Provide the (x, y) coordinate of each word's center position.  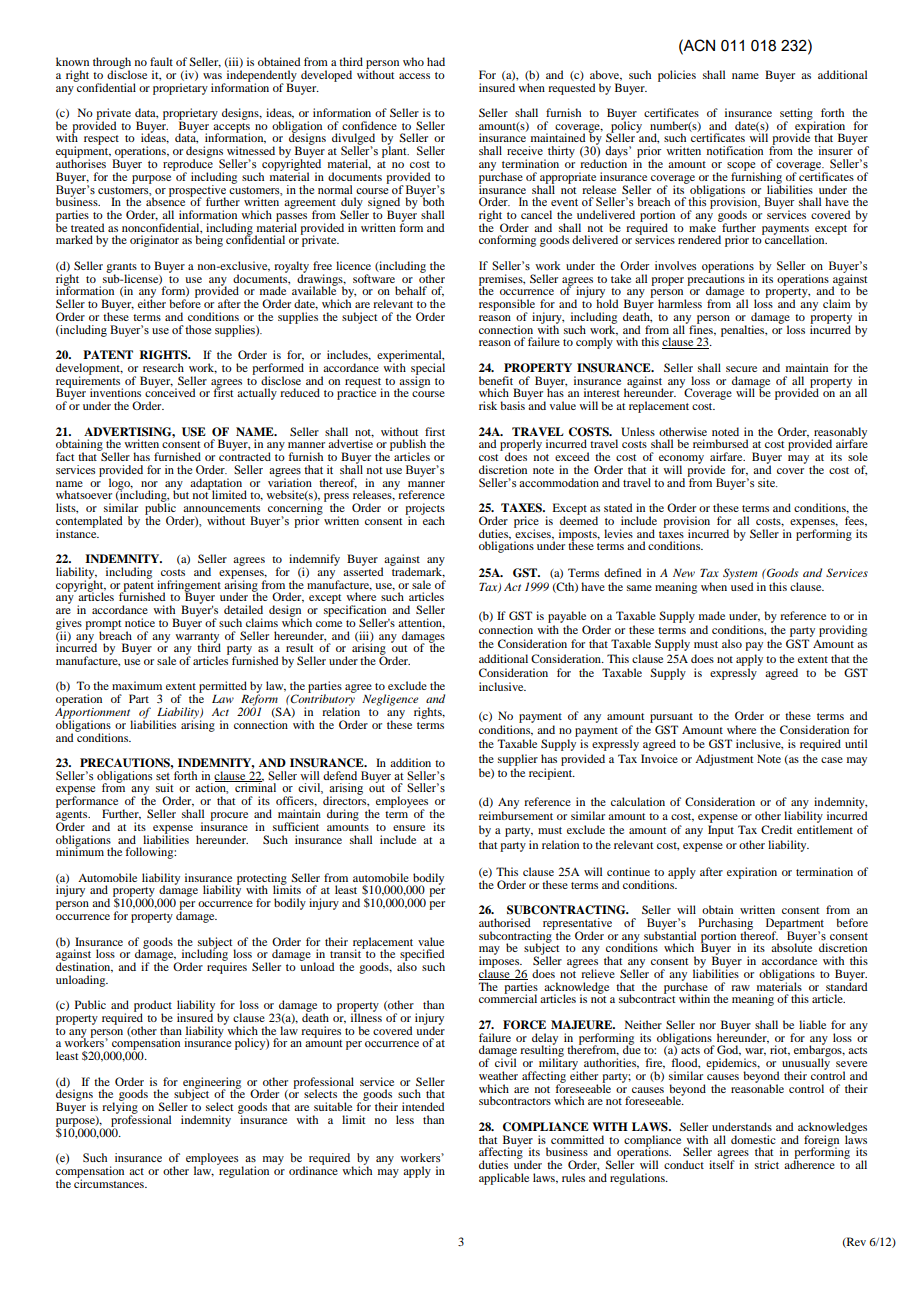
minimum (80, 850)
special (428, 370)
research (163, 367)
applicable (504, 1179)
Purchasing (725, 925)
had (436, 61)
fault (161, 61)
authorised (505, 922)
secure (741, 369)
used (742, 586)
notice (140, 622)
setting (797, 115)
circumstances (110, 1182)
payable (567, 617)
